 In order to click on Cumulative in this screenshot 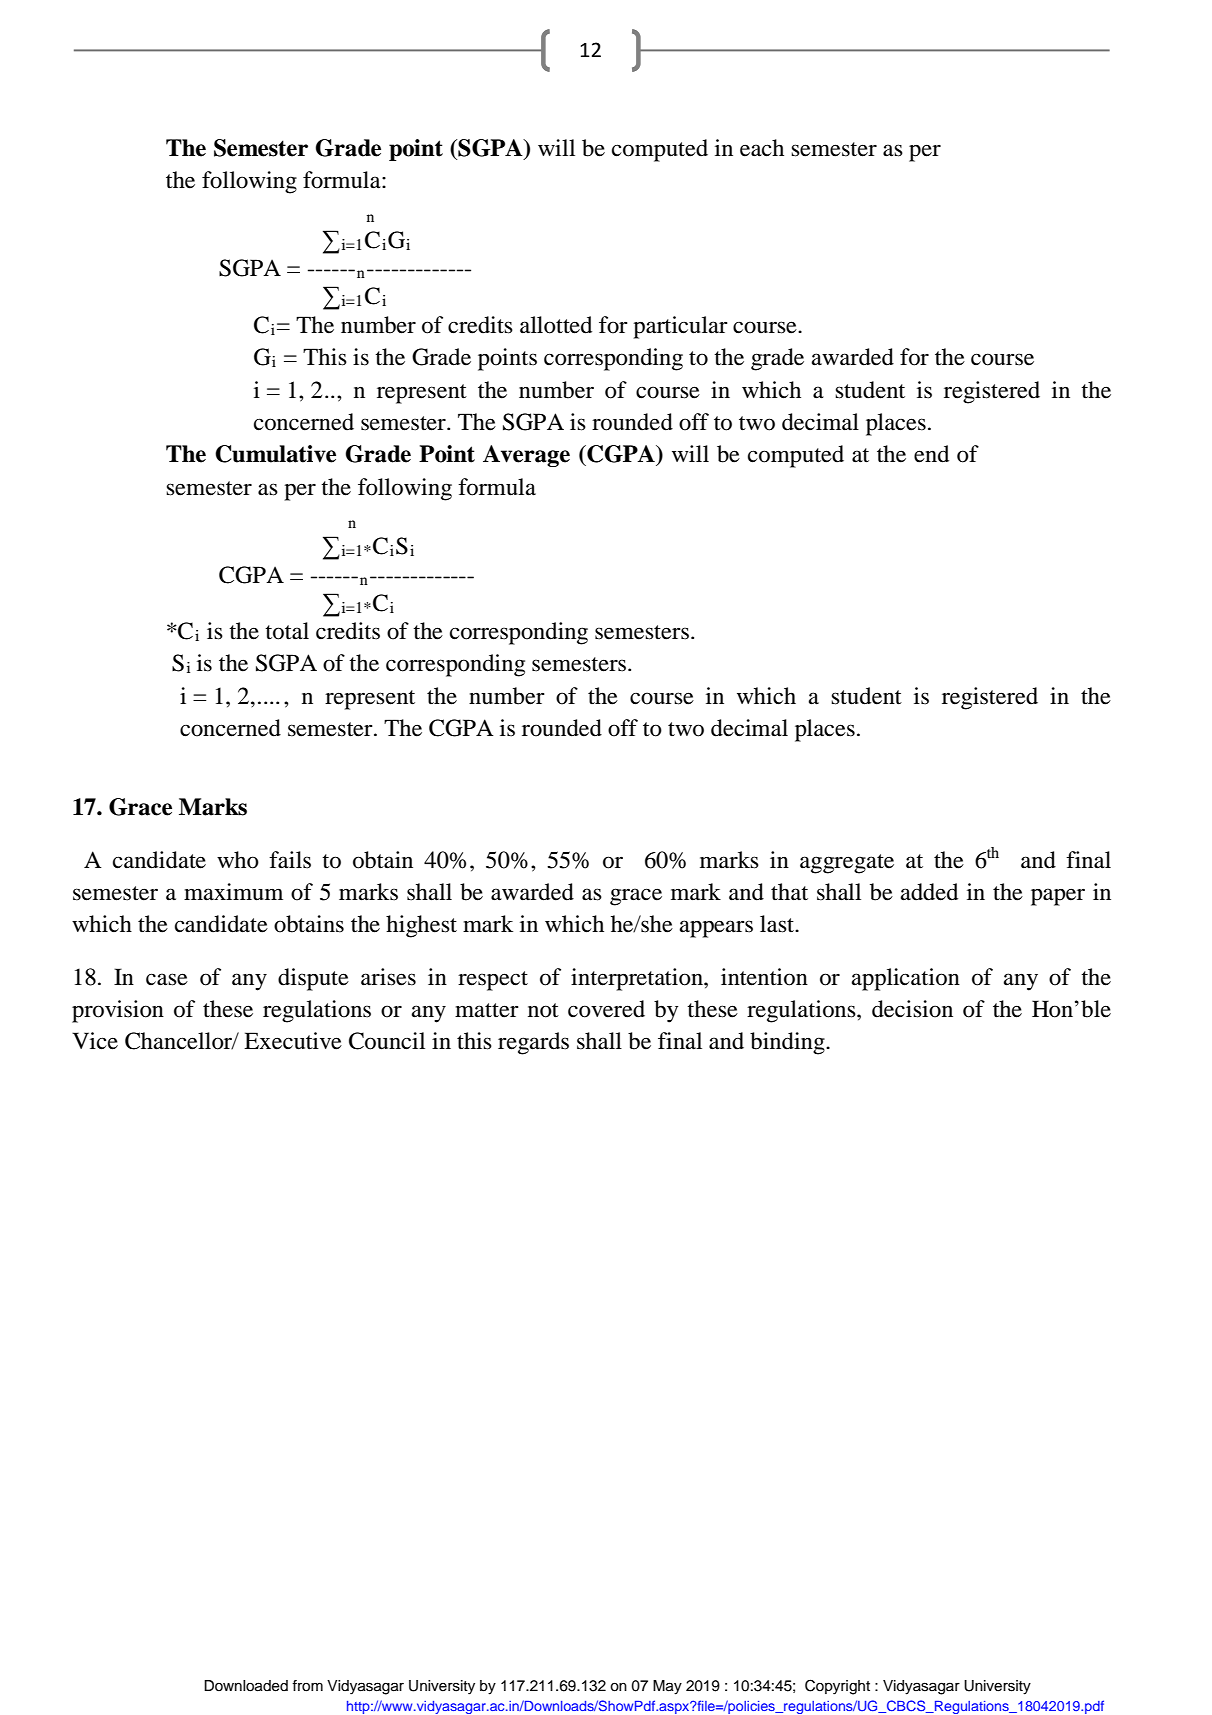, I will do `click(275, 454)`.
